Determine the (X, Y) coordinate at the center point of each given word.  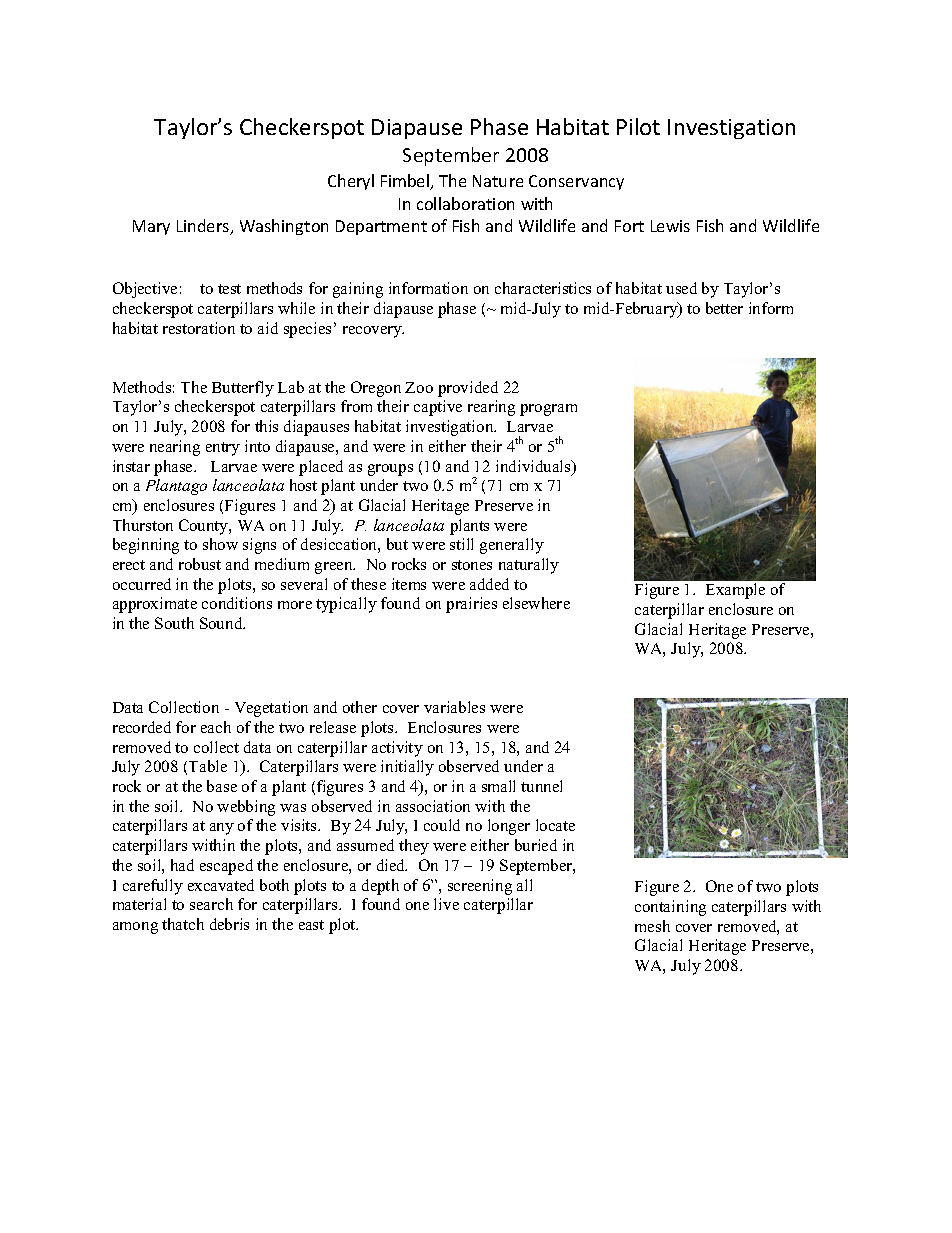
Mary (151, 227)
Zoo (419, 387)
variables (454, 707)
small (498, 786)
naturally (529, 566)
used (681, 288)
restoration (199, 328)
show (220, 544)
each (216, 727)
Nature (498, 181)
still (461, 544)
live (446, 904)
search (211, 904)
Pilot (638, 126)
